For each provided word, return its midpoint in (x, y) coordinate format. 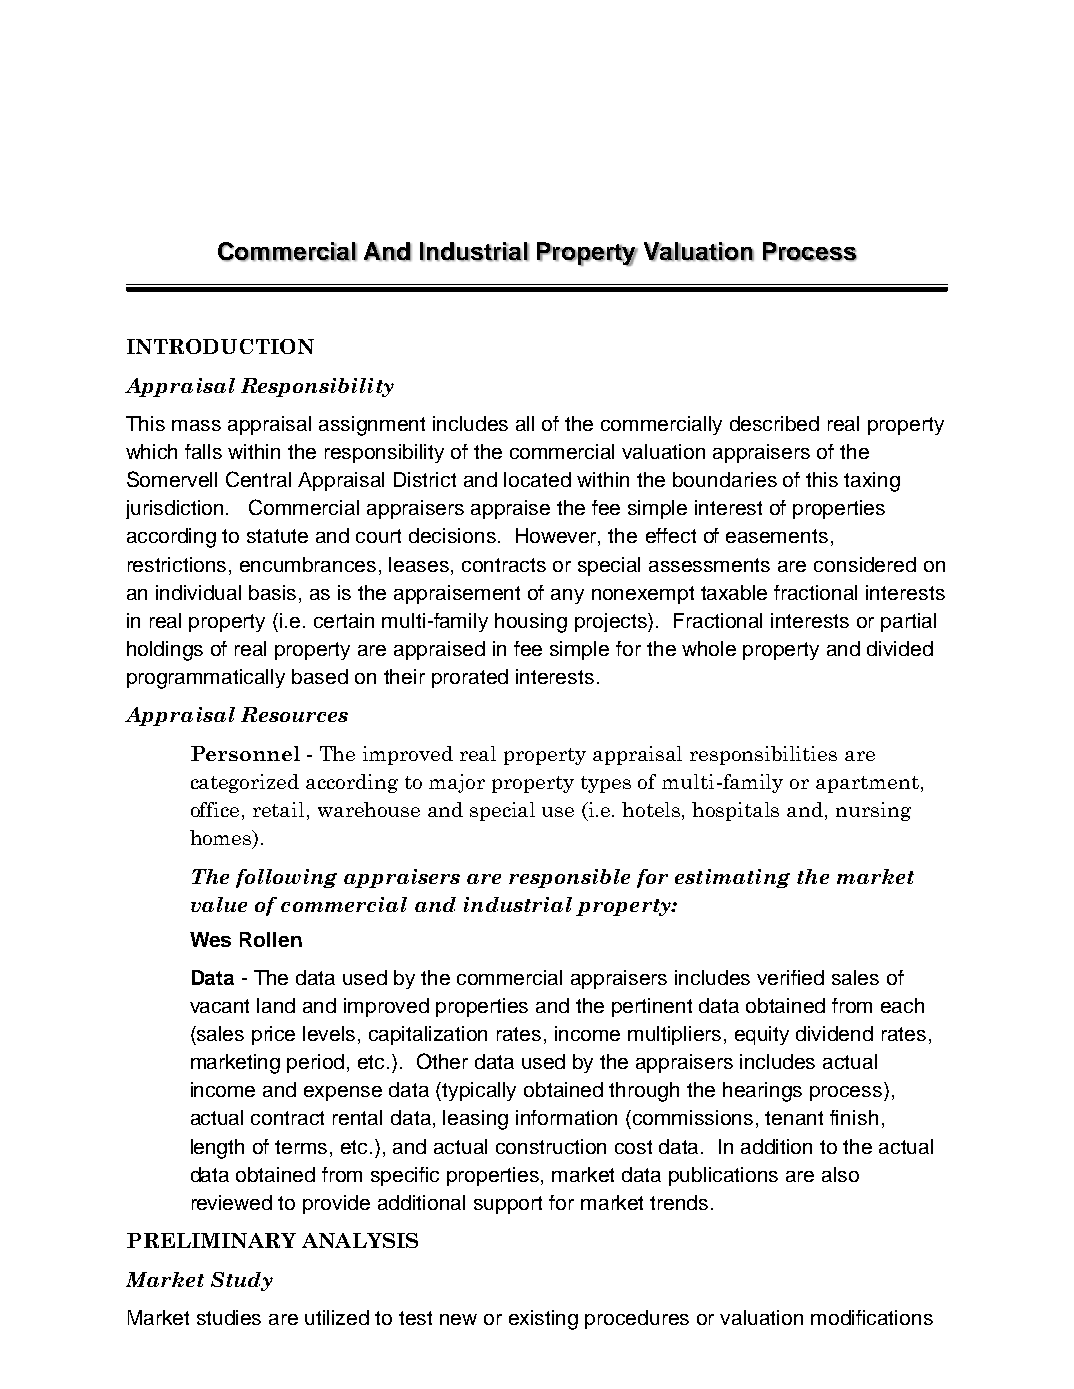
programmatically (206, 679)
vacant (219, 1006)
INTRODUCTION (220, 346)
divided (900, 648)
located (537, 479)
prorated (470, 678)
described (774, 423)
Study (242, 1281)
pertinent (652, 1007)
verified (790, 977)
